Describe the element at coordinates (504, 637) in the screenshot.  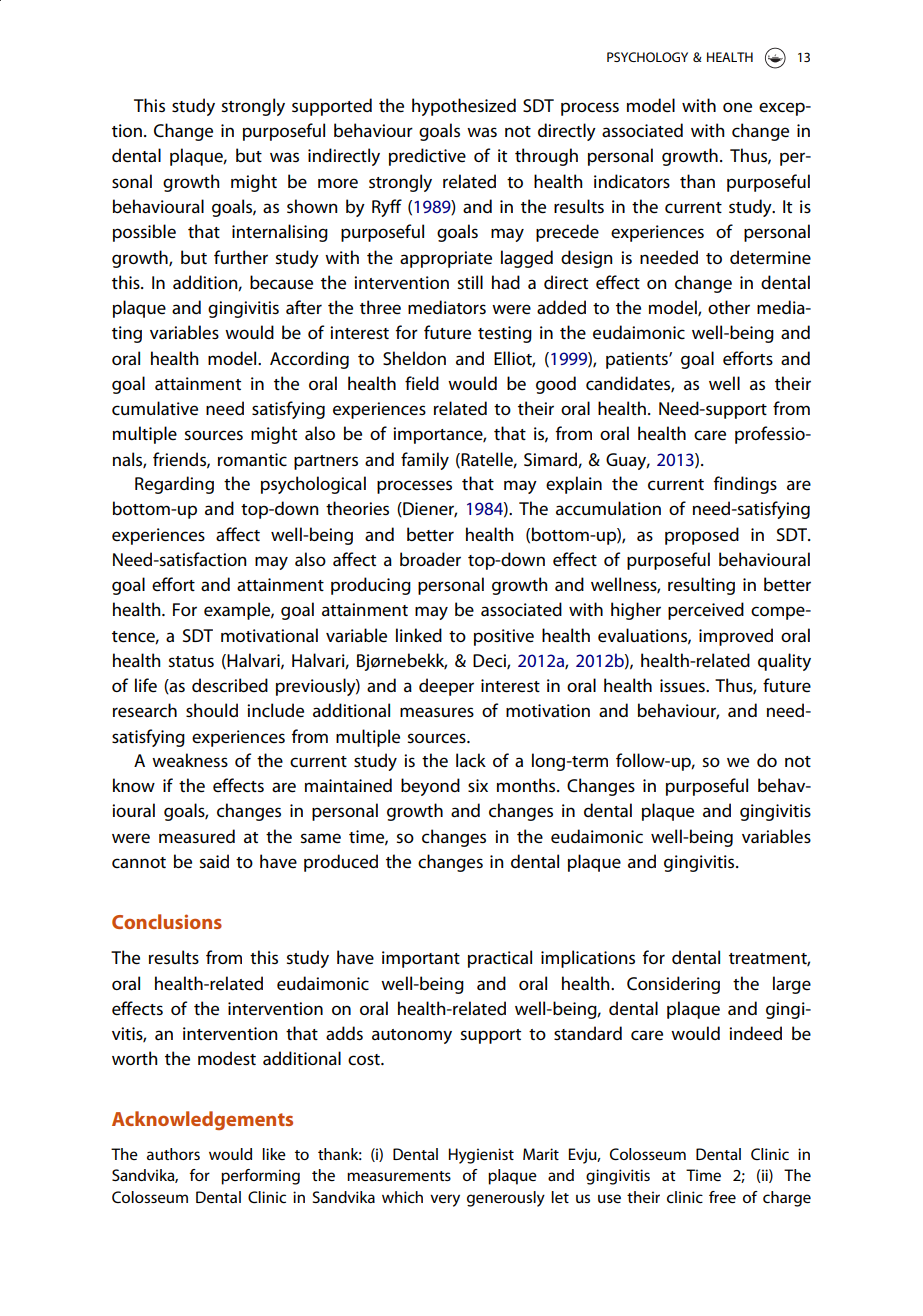
I see `positive` at that location.
